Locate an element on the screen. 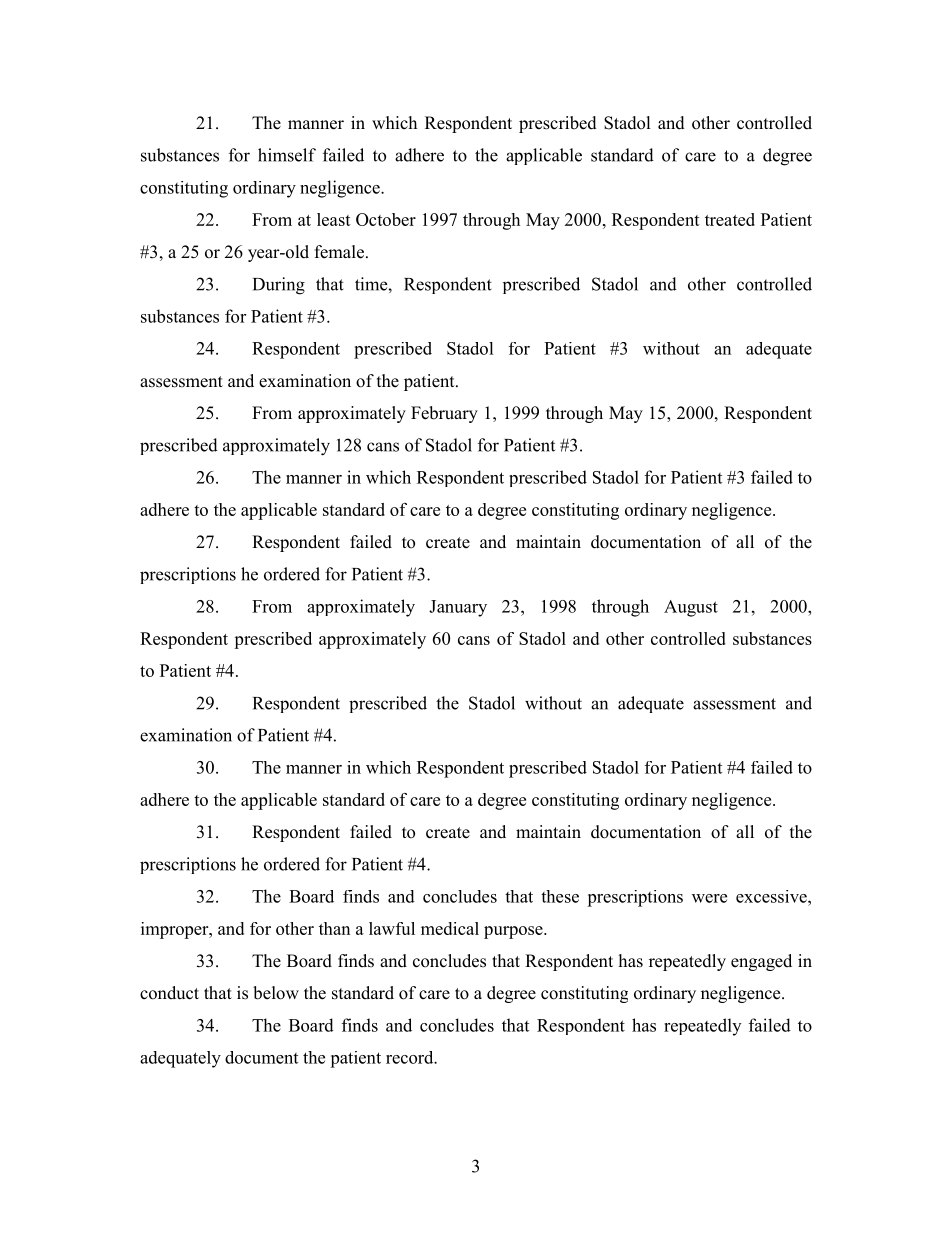 This screenshot has height=1233, width=952. medical is located at coordinates (450, 928).
